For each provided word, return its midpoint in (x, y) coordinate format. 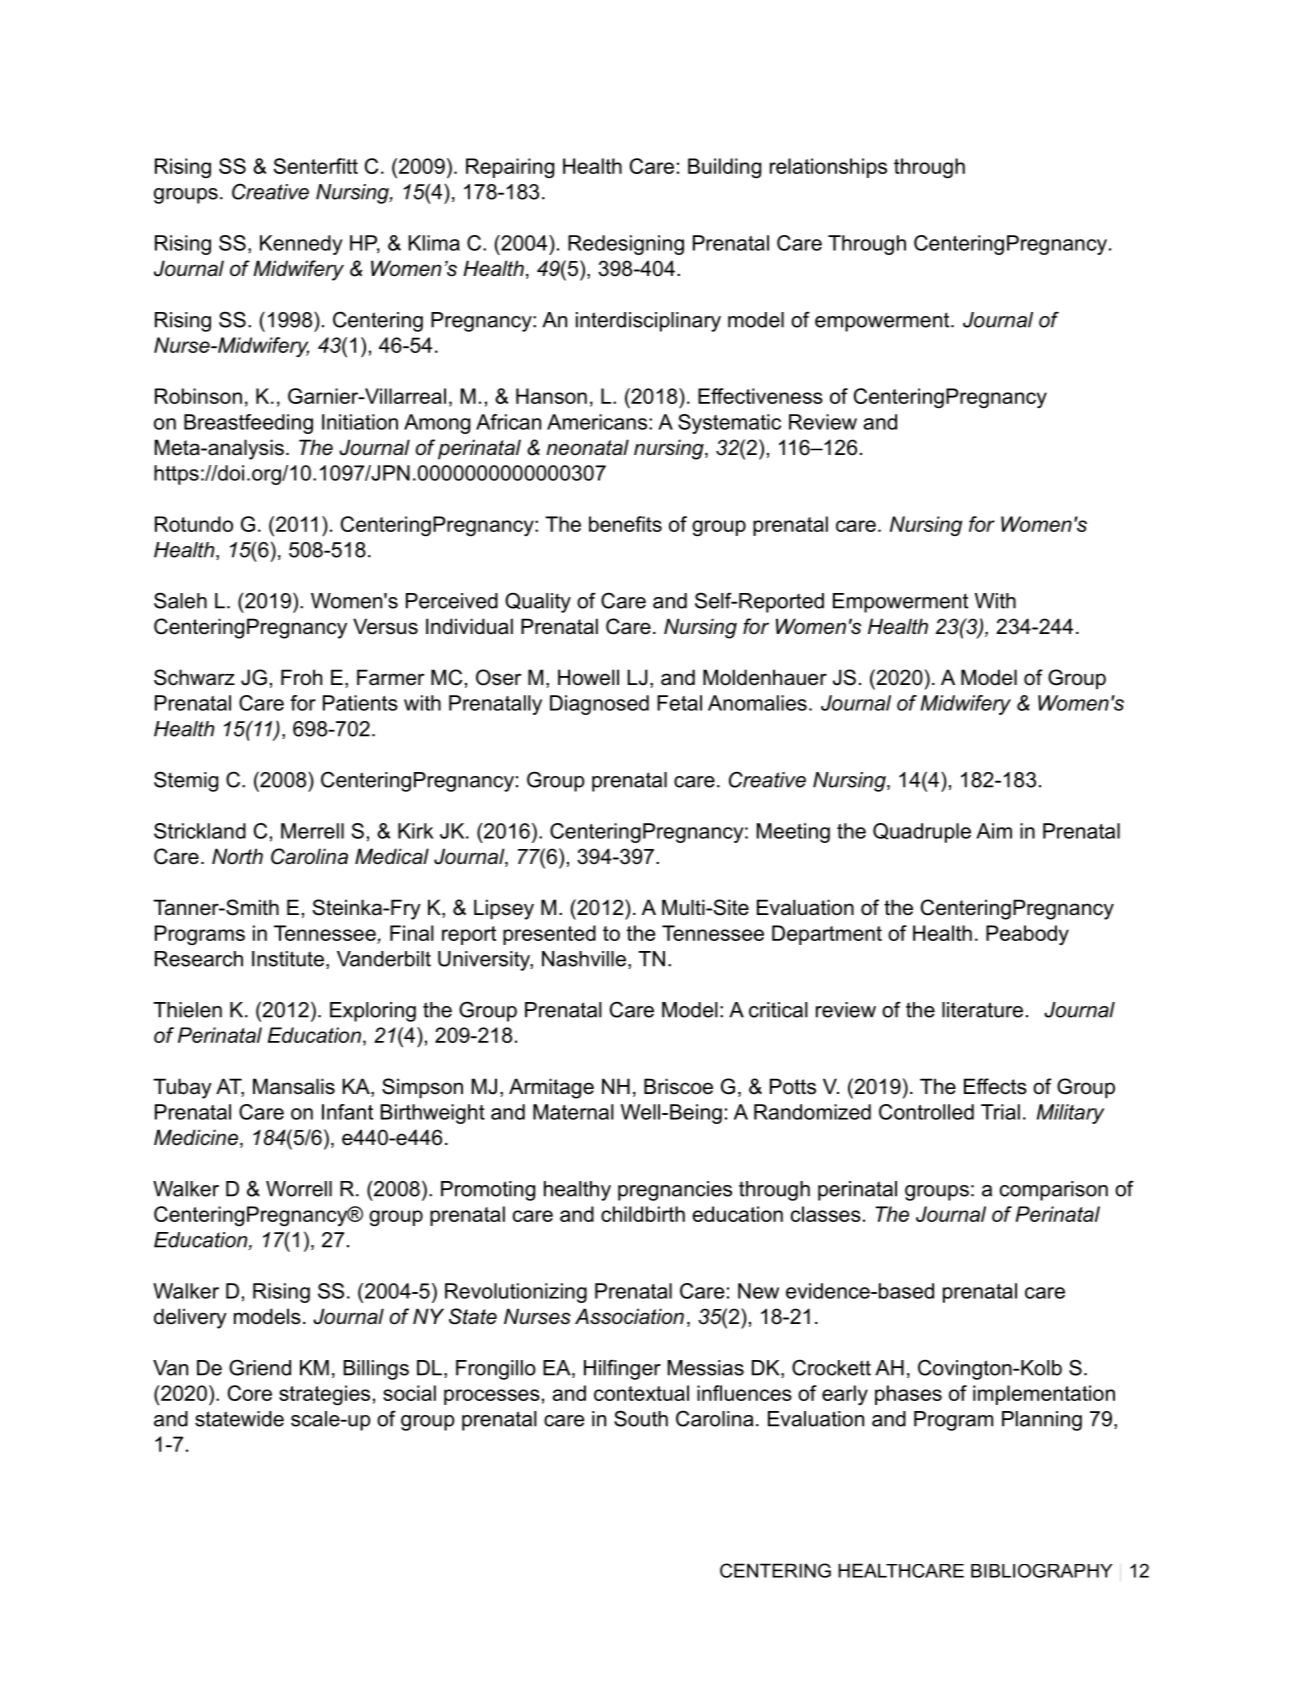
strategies (324, 1395)
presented (549, 935)
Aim (994, 831)
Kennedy (301, 245)
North (237, 856)
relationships (828, 168)
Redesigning (626, 245)
